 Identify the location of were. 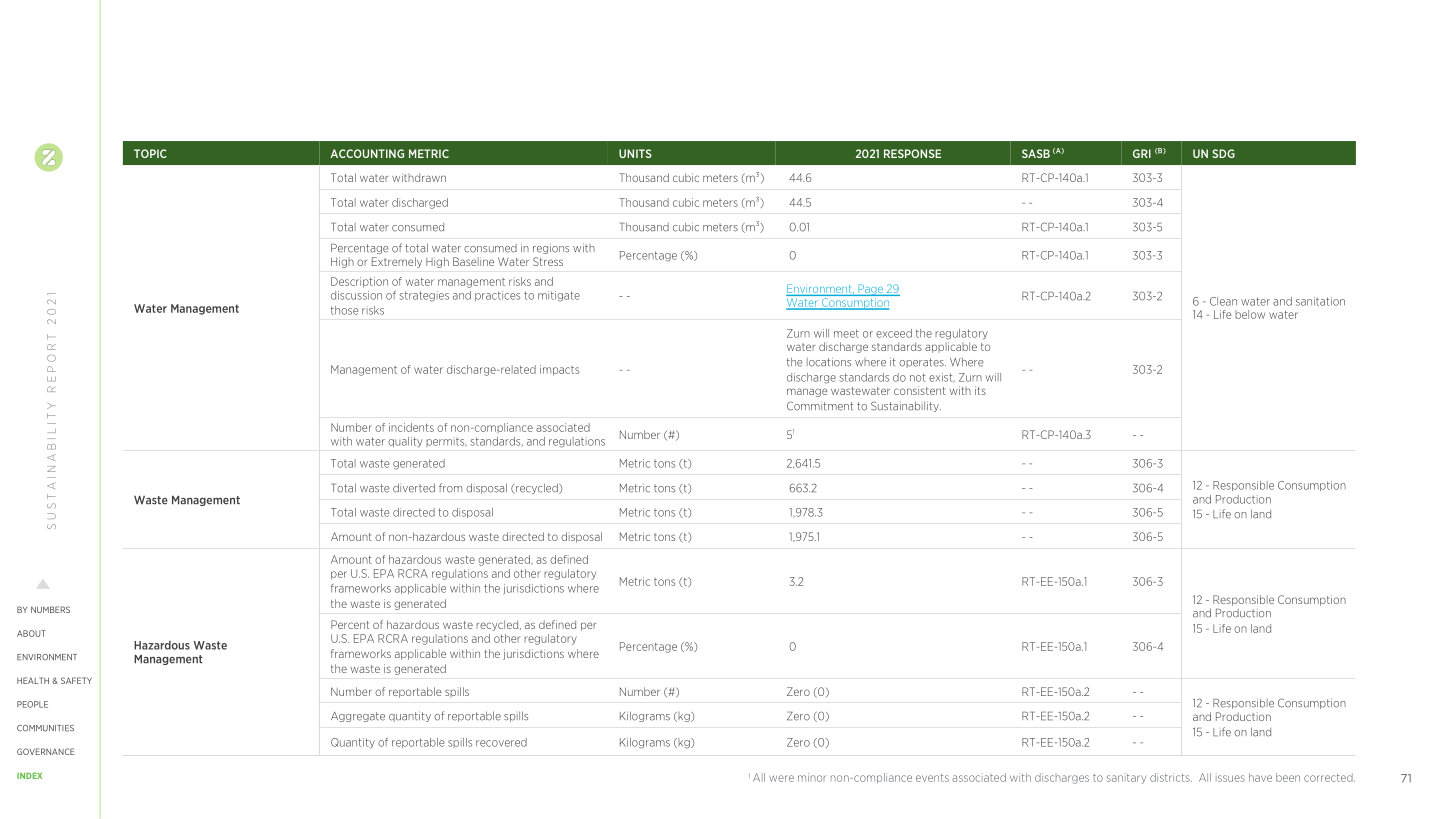
(781, 778).
